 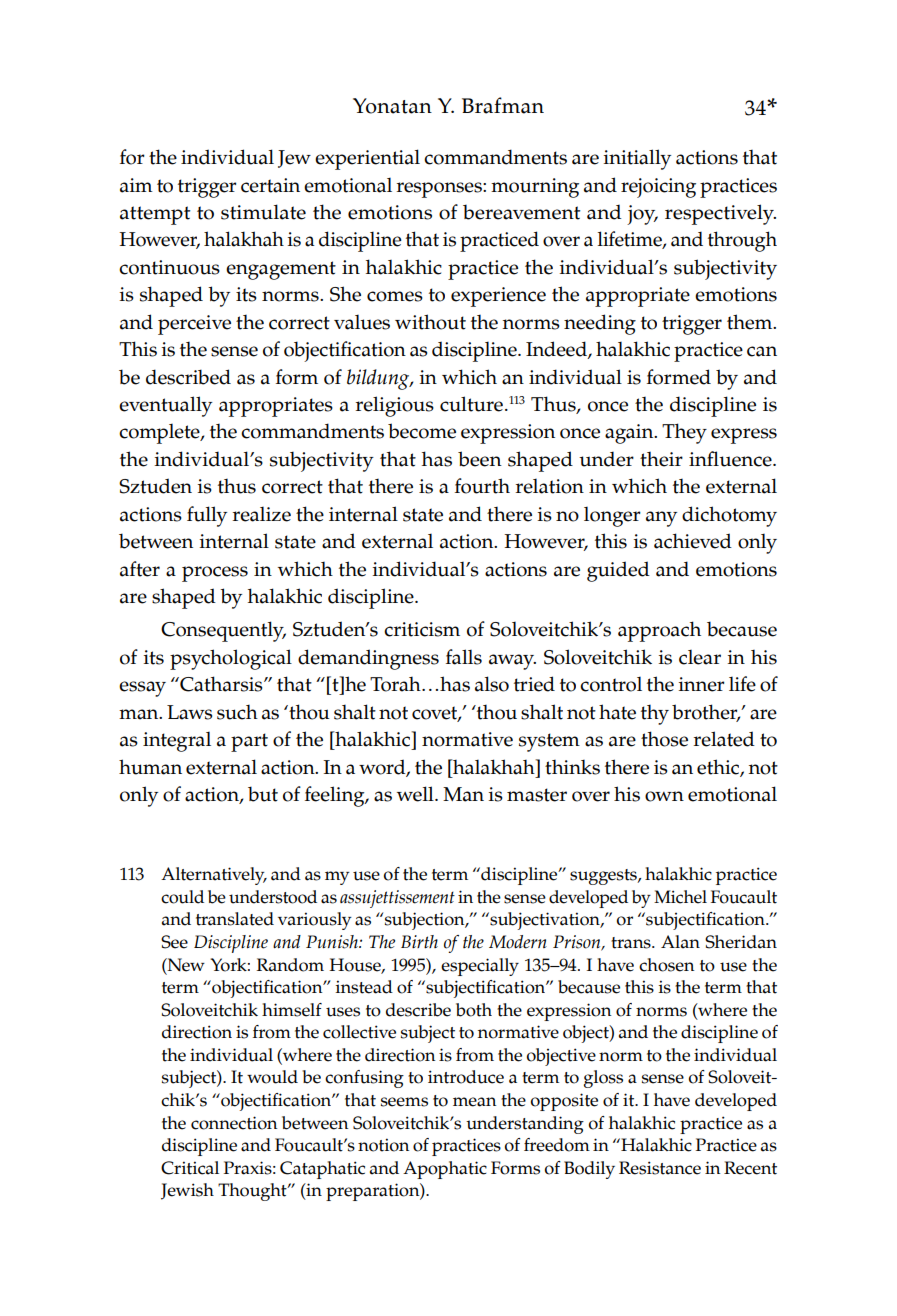 I want to click on certain, so click(x=270, y=185).
